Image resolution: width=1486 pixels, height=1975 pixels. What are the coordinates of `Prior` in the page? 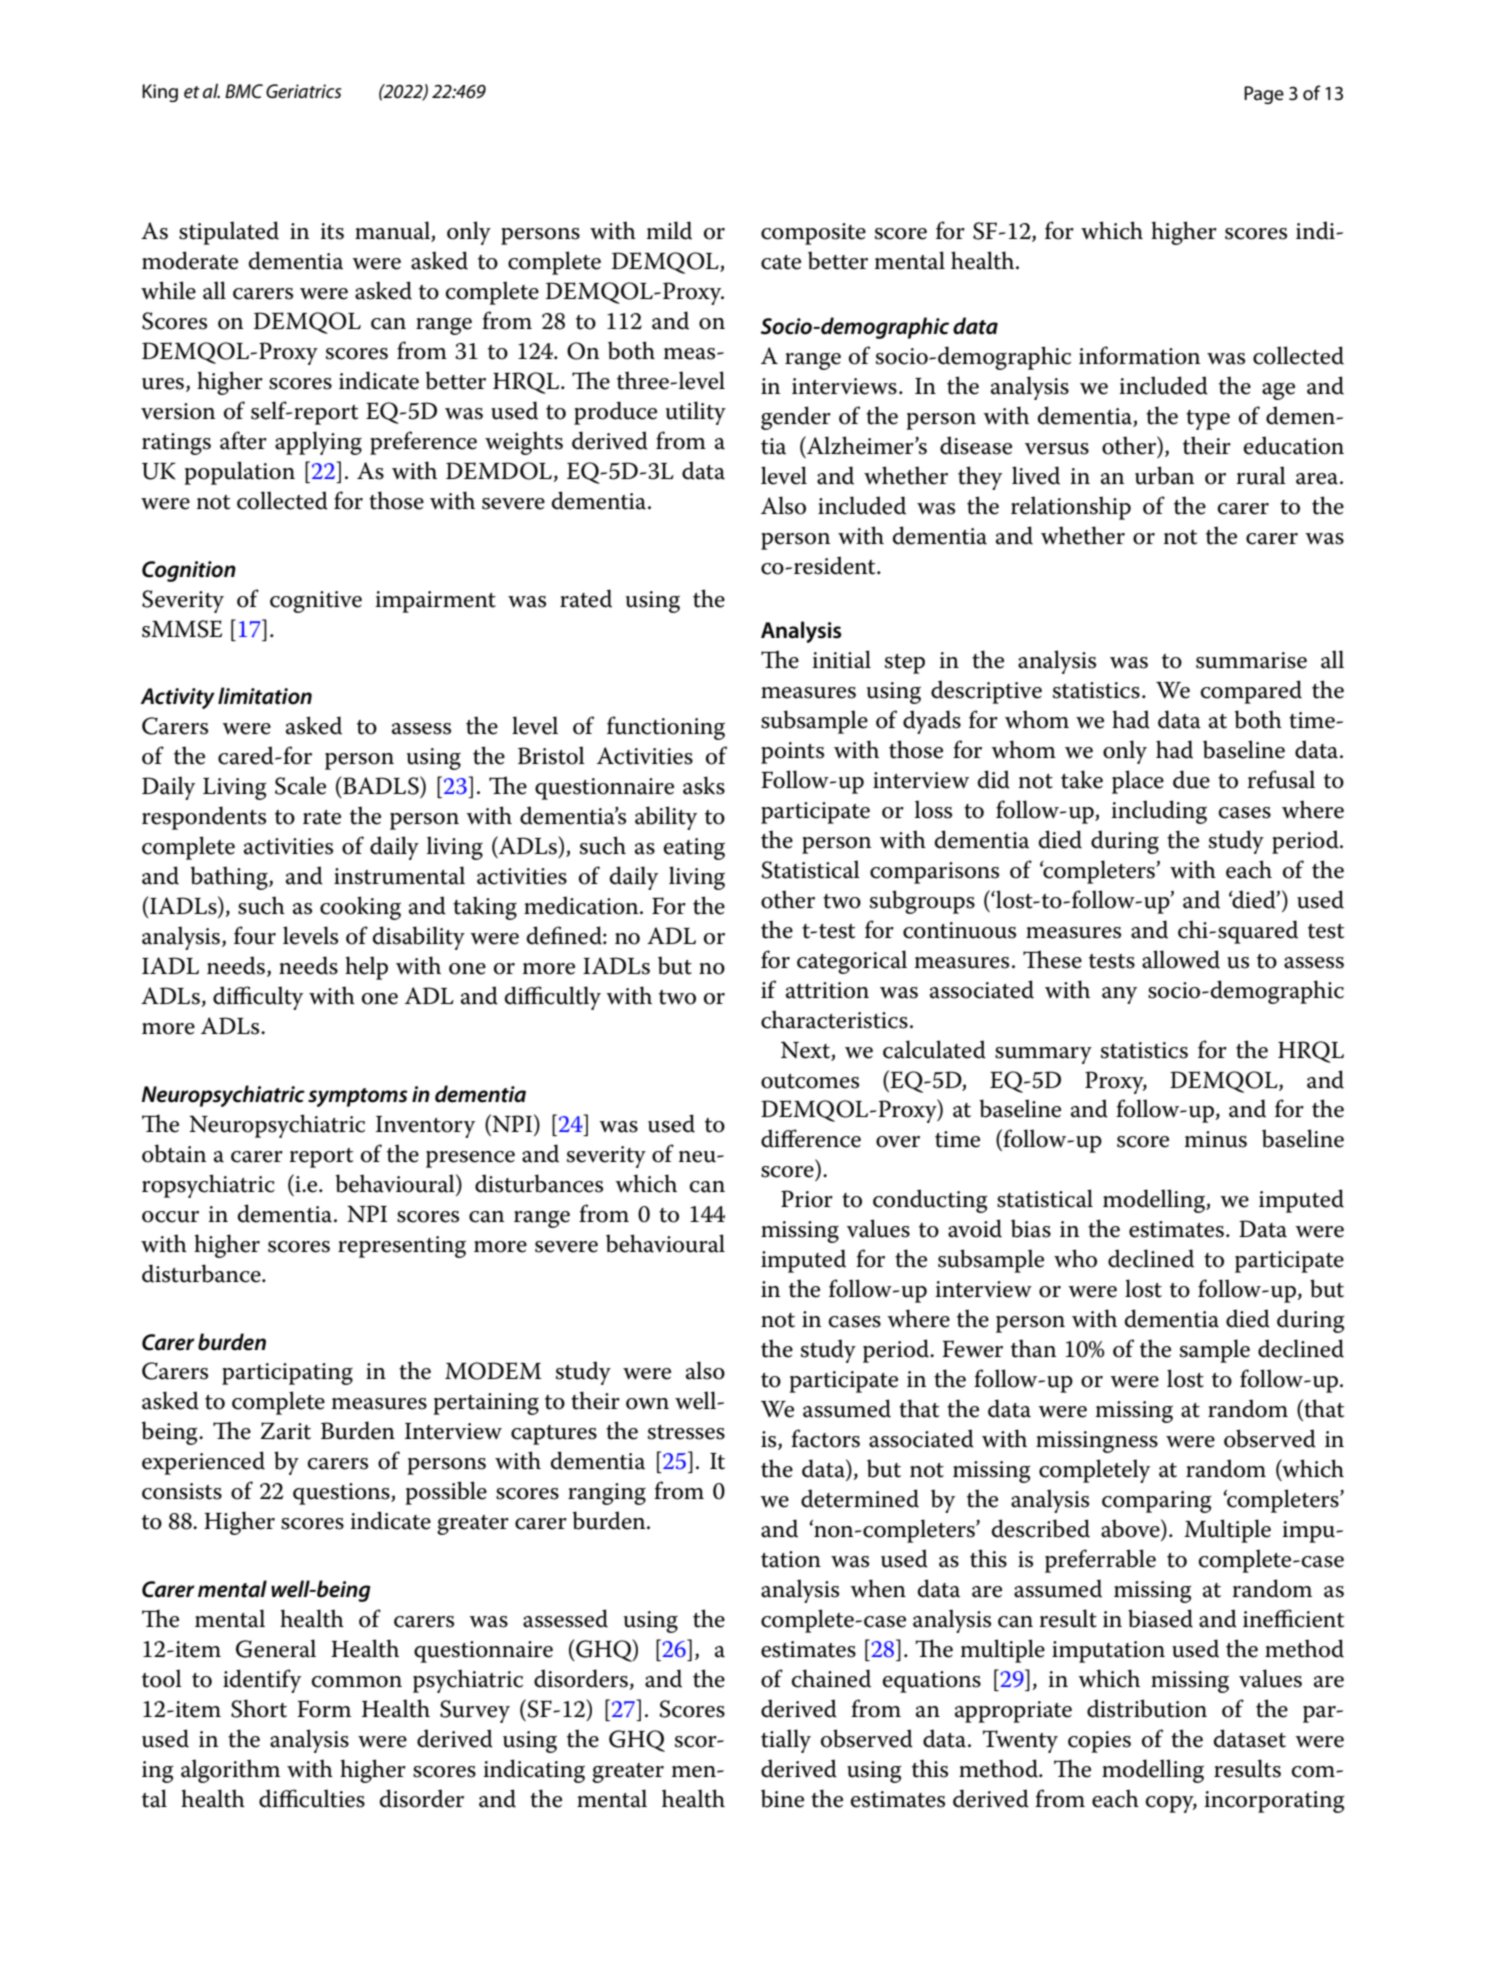 It's located at (807, 1199).
